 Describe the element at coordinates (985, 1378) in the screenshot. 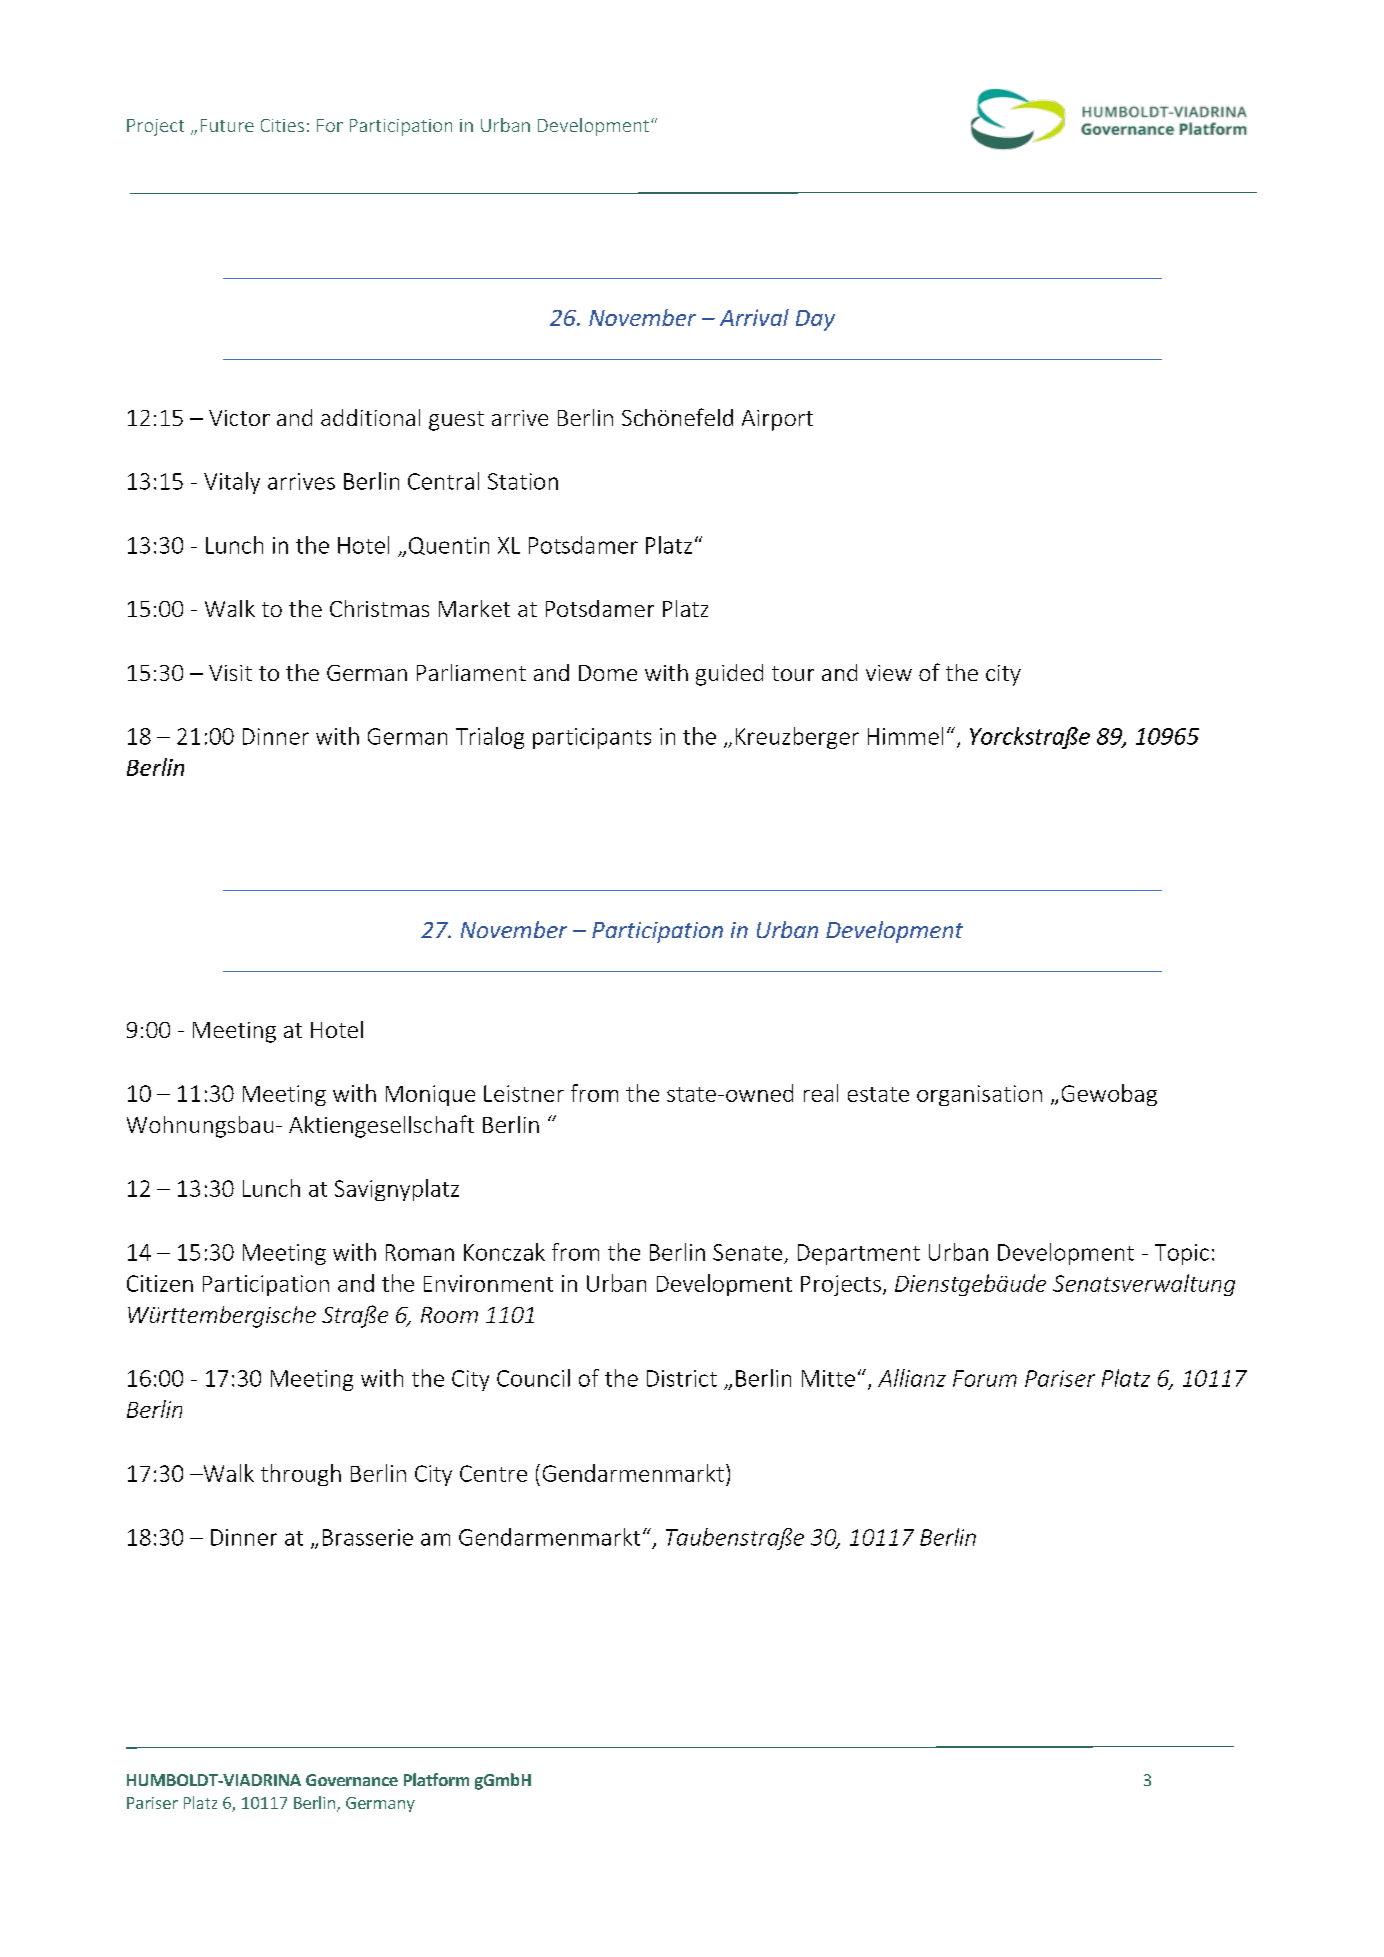

I see `Forum` at that location.
